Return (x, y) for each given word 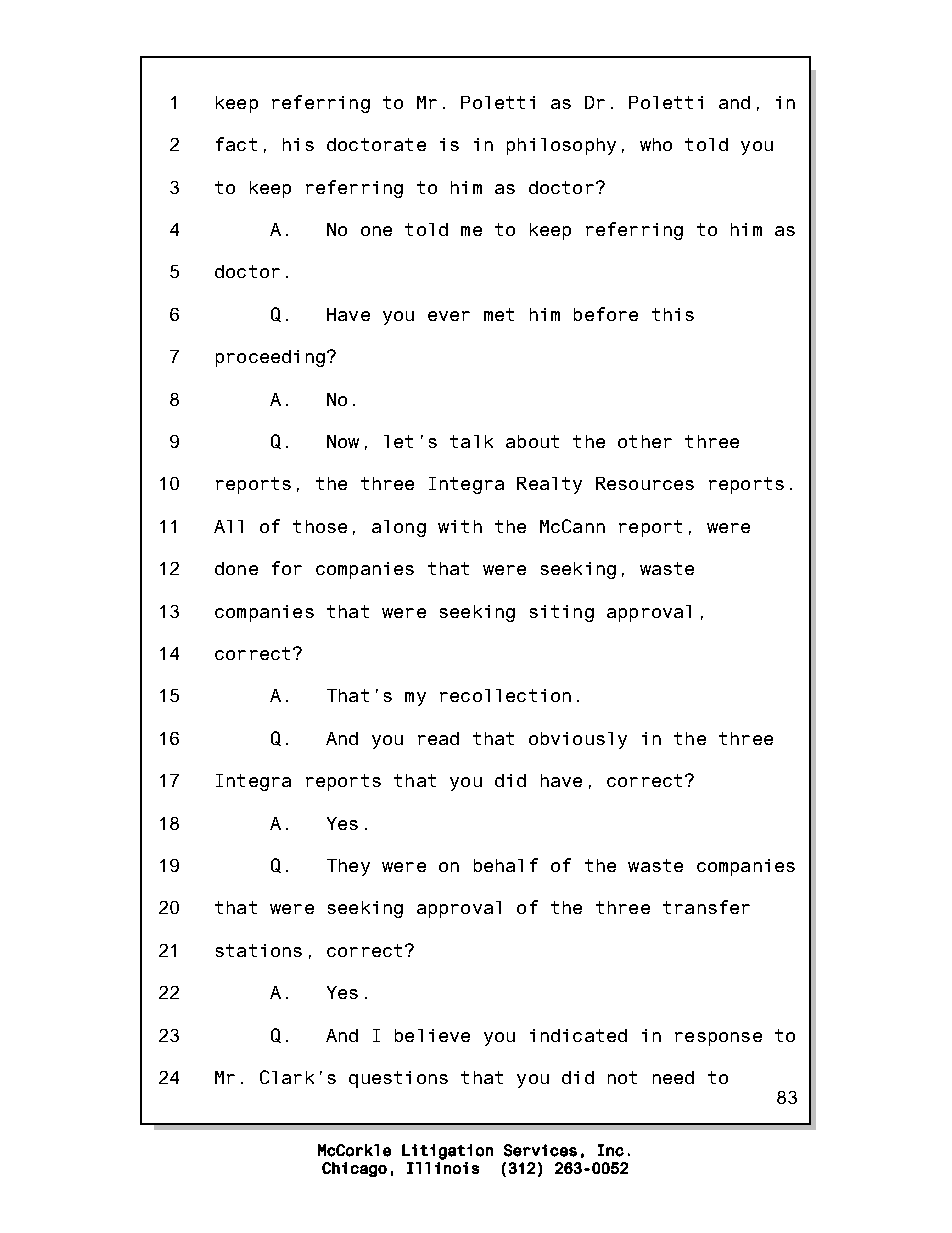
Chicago (354, 1169)
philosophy (561, 146)
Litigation (447, 1152)
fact (236, 144)
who (656, 144)
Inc (611, 1150)
